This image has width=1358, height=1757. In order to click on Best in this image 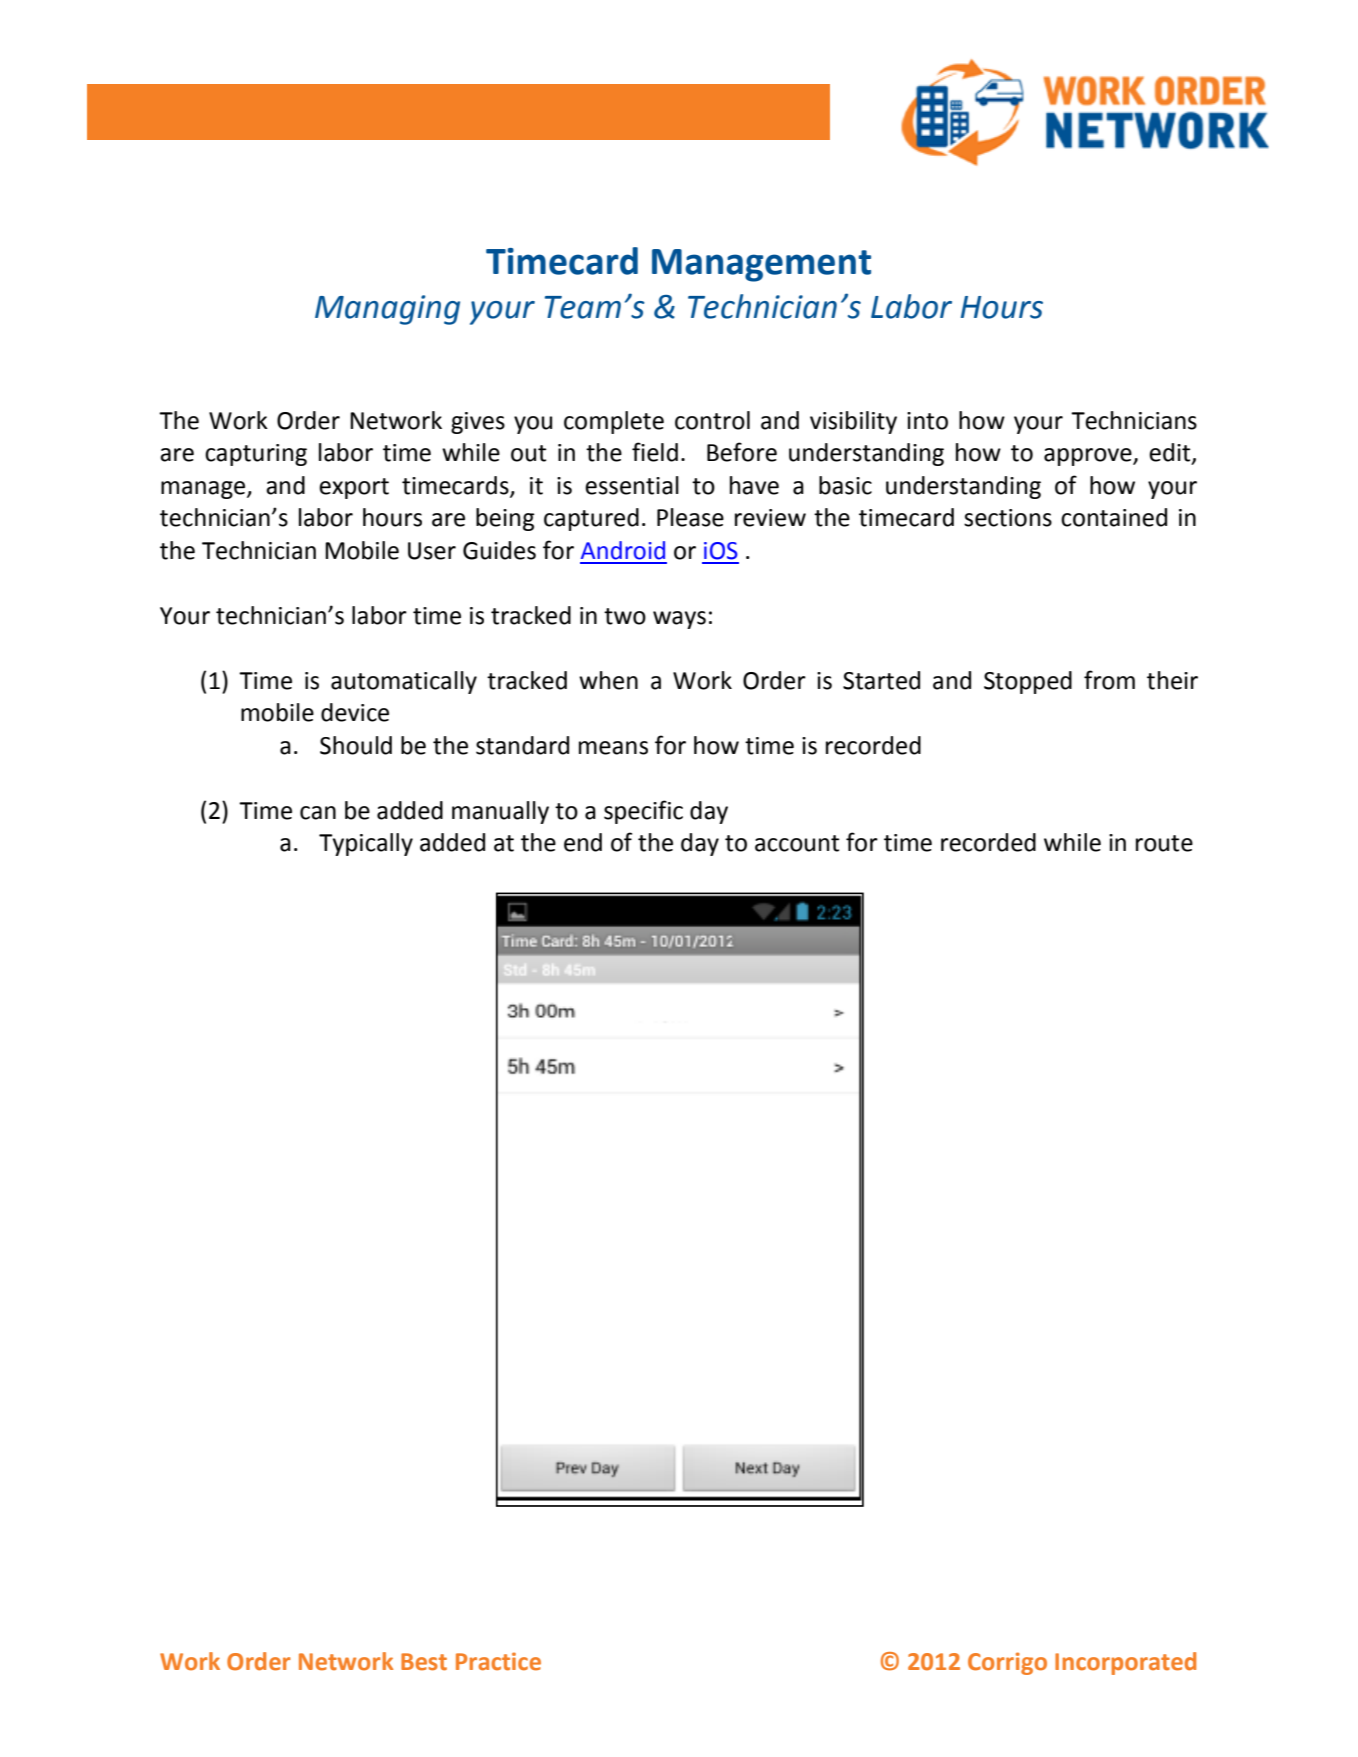, I will do `click(424, 1662)`.
